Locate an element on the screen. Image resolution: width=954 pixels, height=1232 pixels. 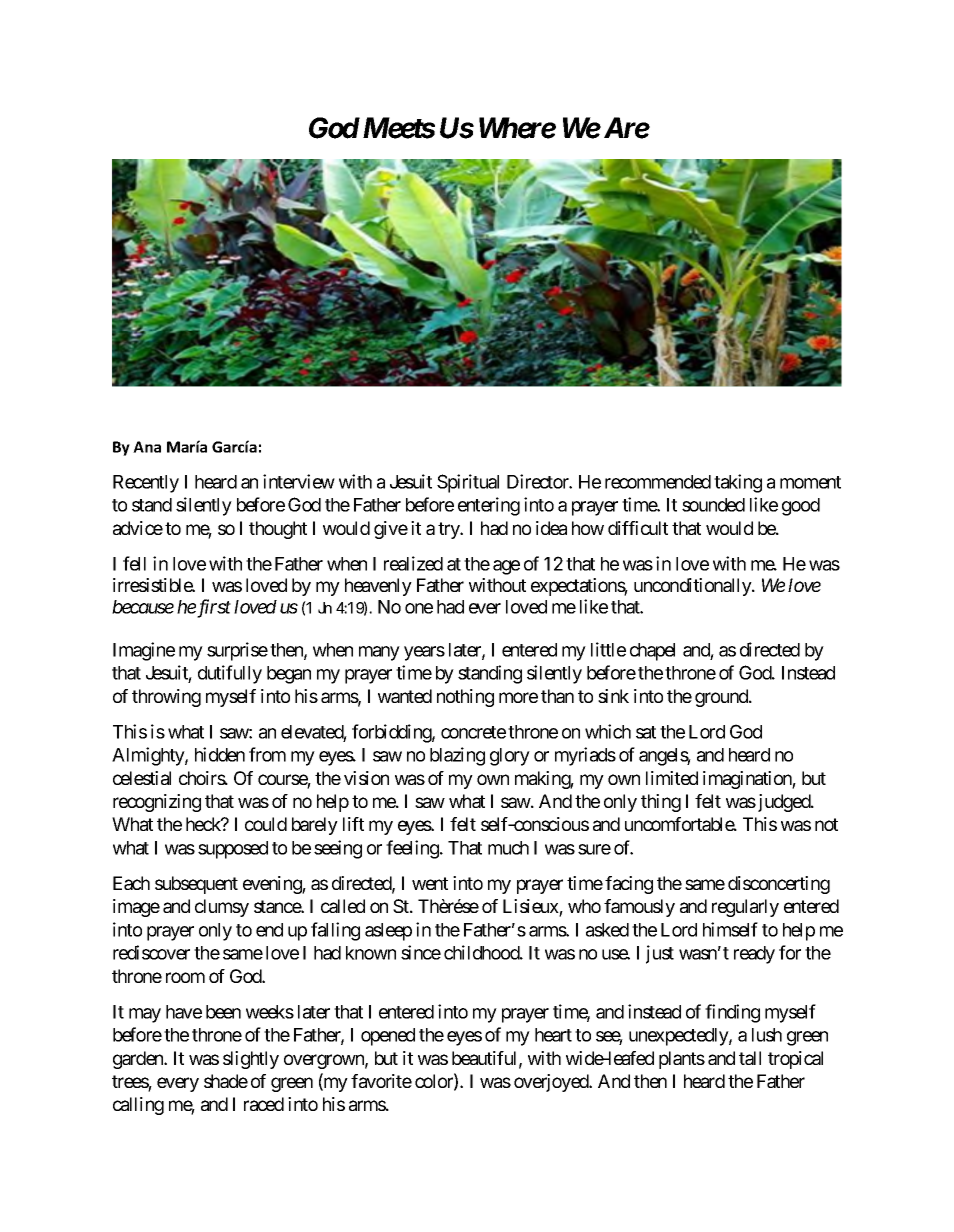
Imagine is located at coordinates (144, 651).
